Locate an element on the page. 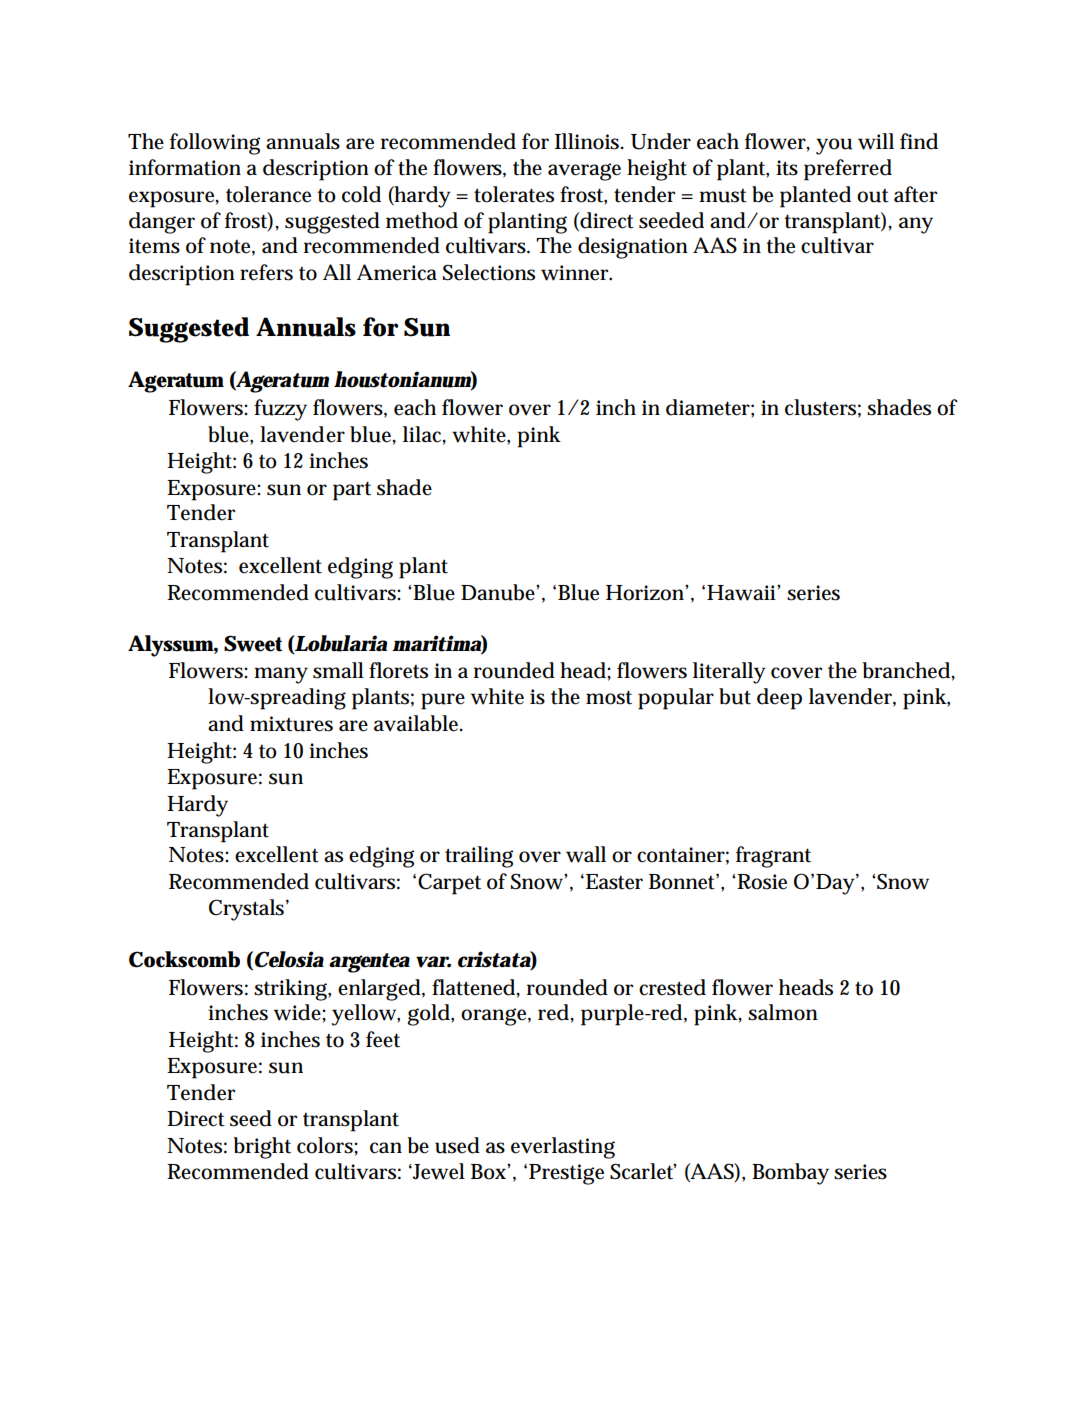 This image has height=1401, width=1082. preferred is located at coordinates (848, 170).
